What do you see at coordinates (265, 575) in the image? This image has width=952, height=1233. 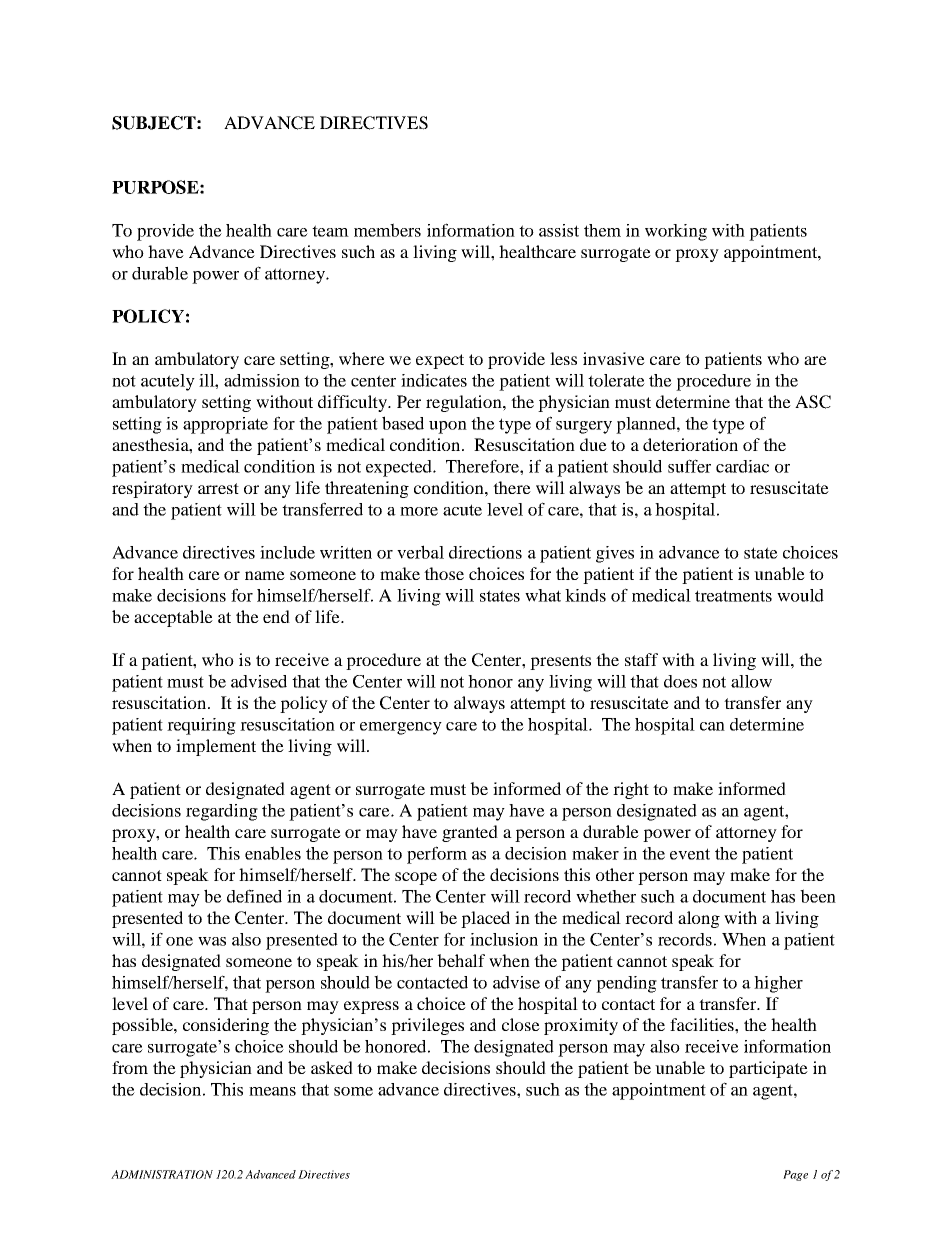 I see `name` at bounding box center [265, 575].
